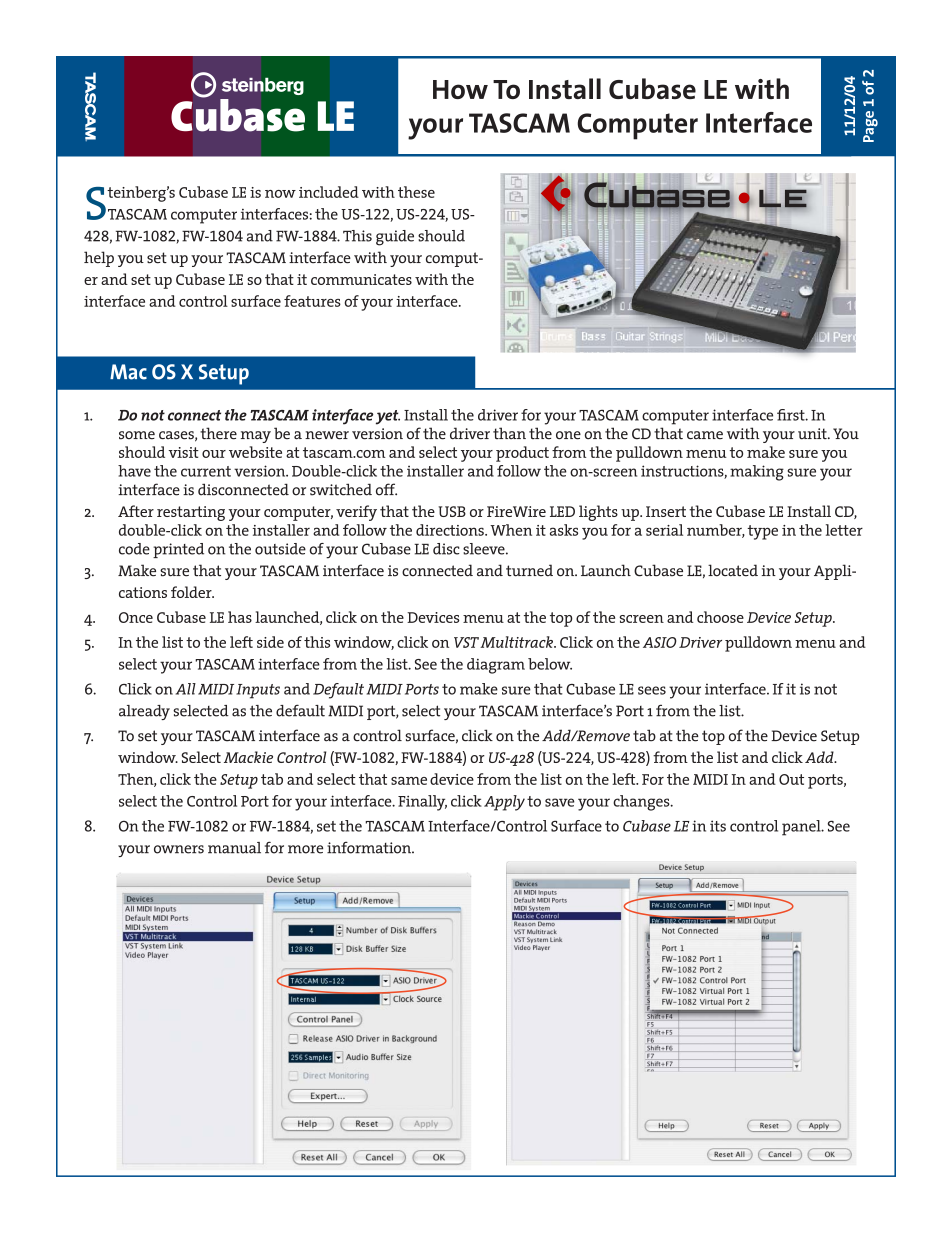 This screenshot has width=952, height=1233. What do you see at coordinates (460, 89) in the screenshot?
I see `How` at bounding box center [460, 89].
